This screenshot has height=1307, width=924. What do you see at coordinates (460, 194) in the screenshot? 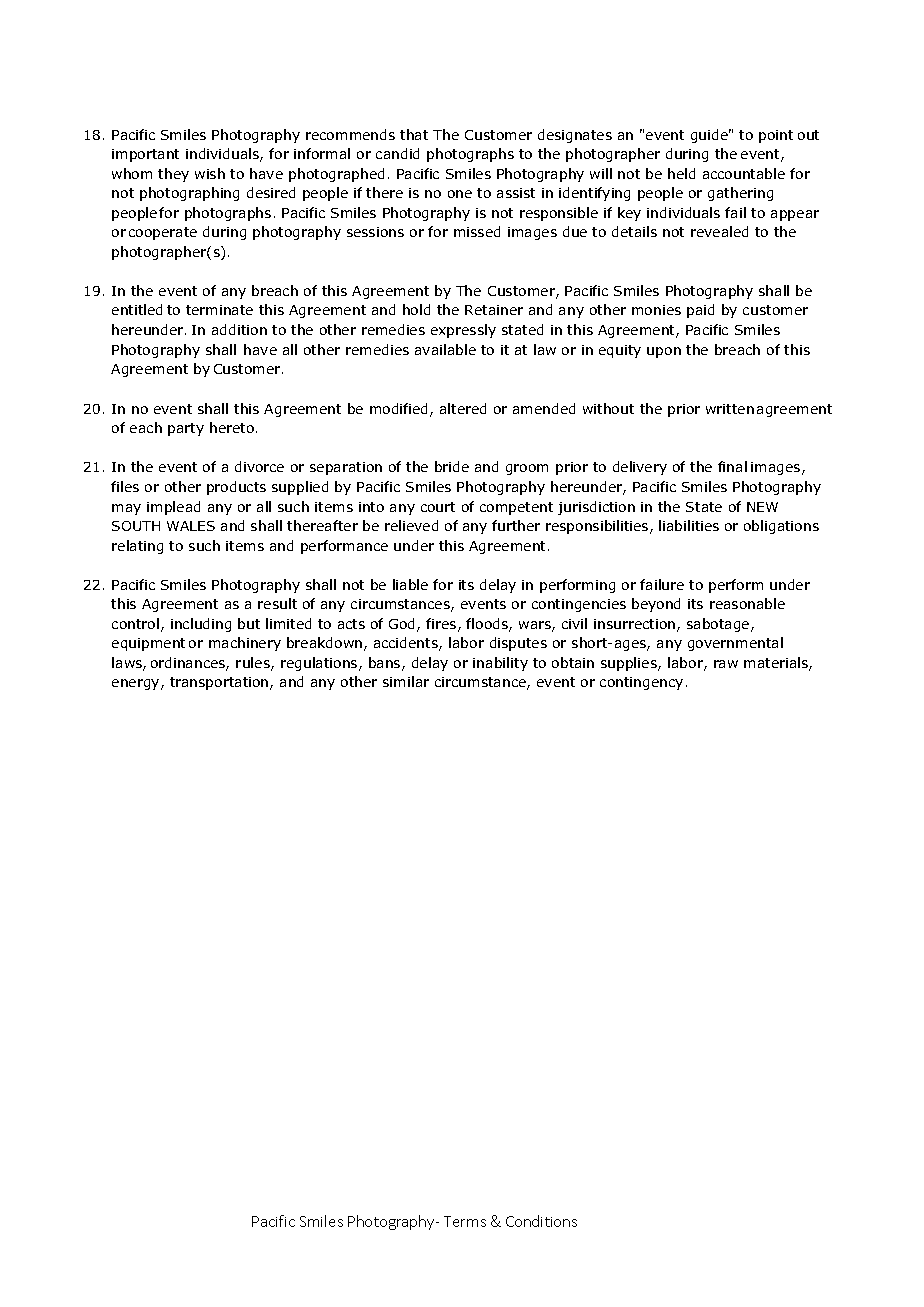
I see `one` at bounding box center [460, 194].
